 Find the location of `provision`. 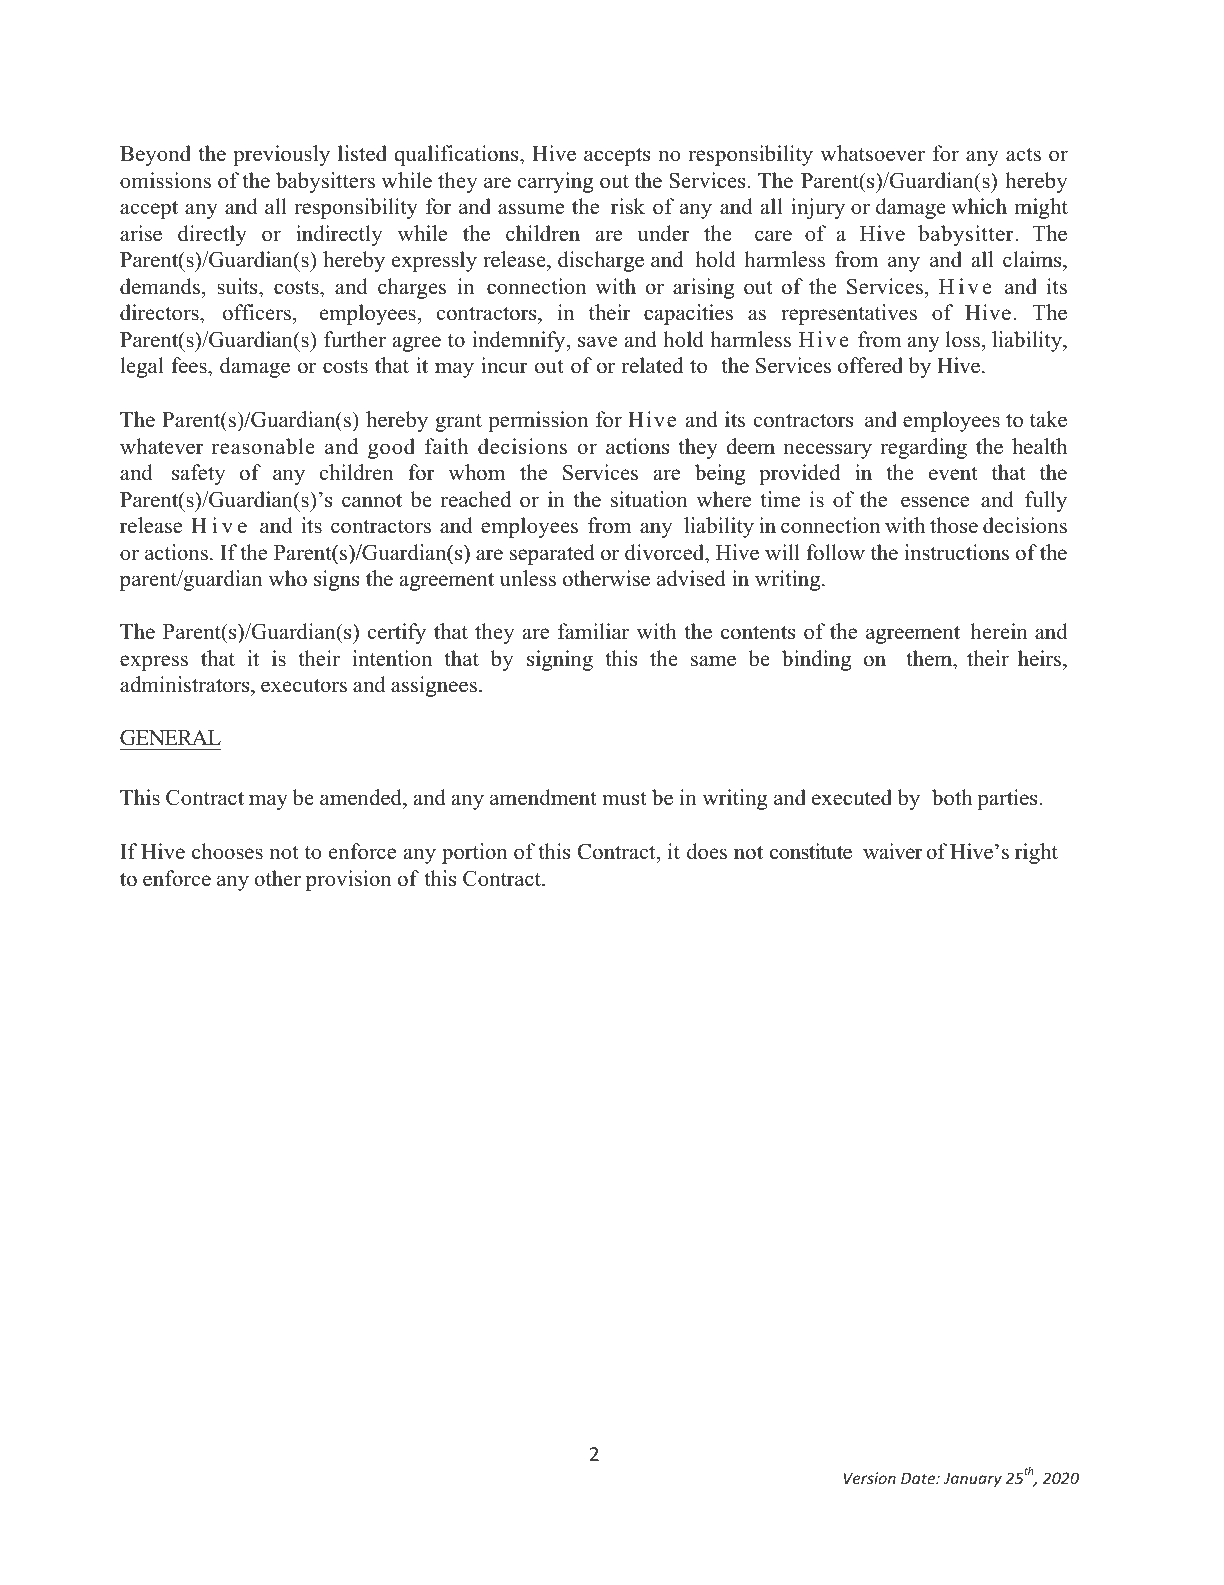

provision is located at coordinates (348, 880).
